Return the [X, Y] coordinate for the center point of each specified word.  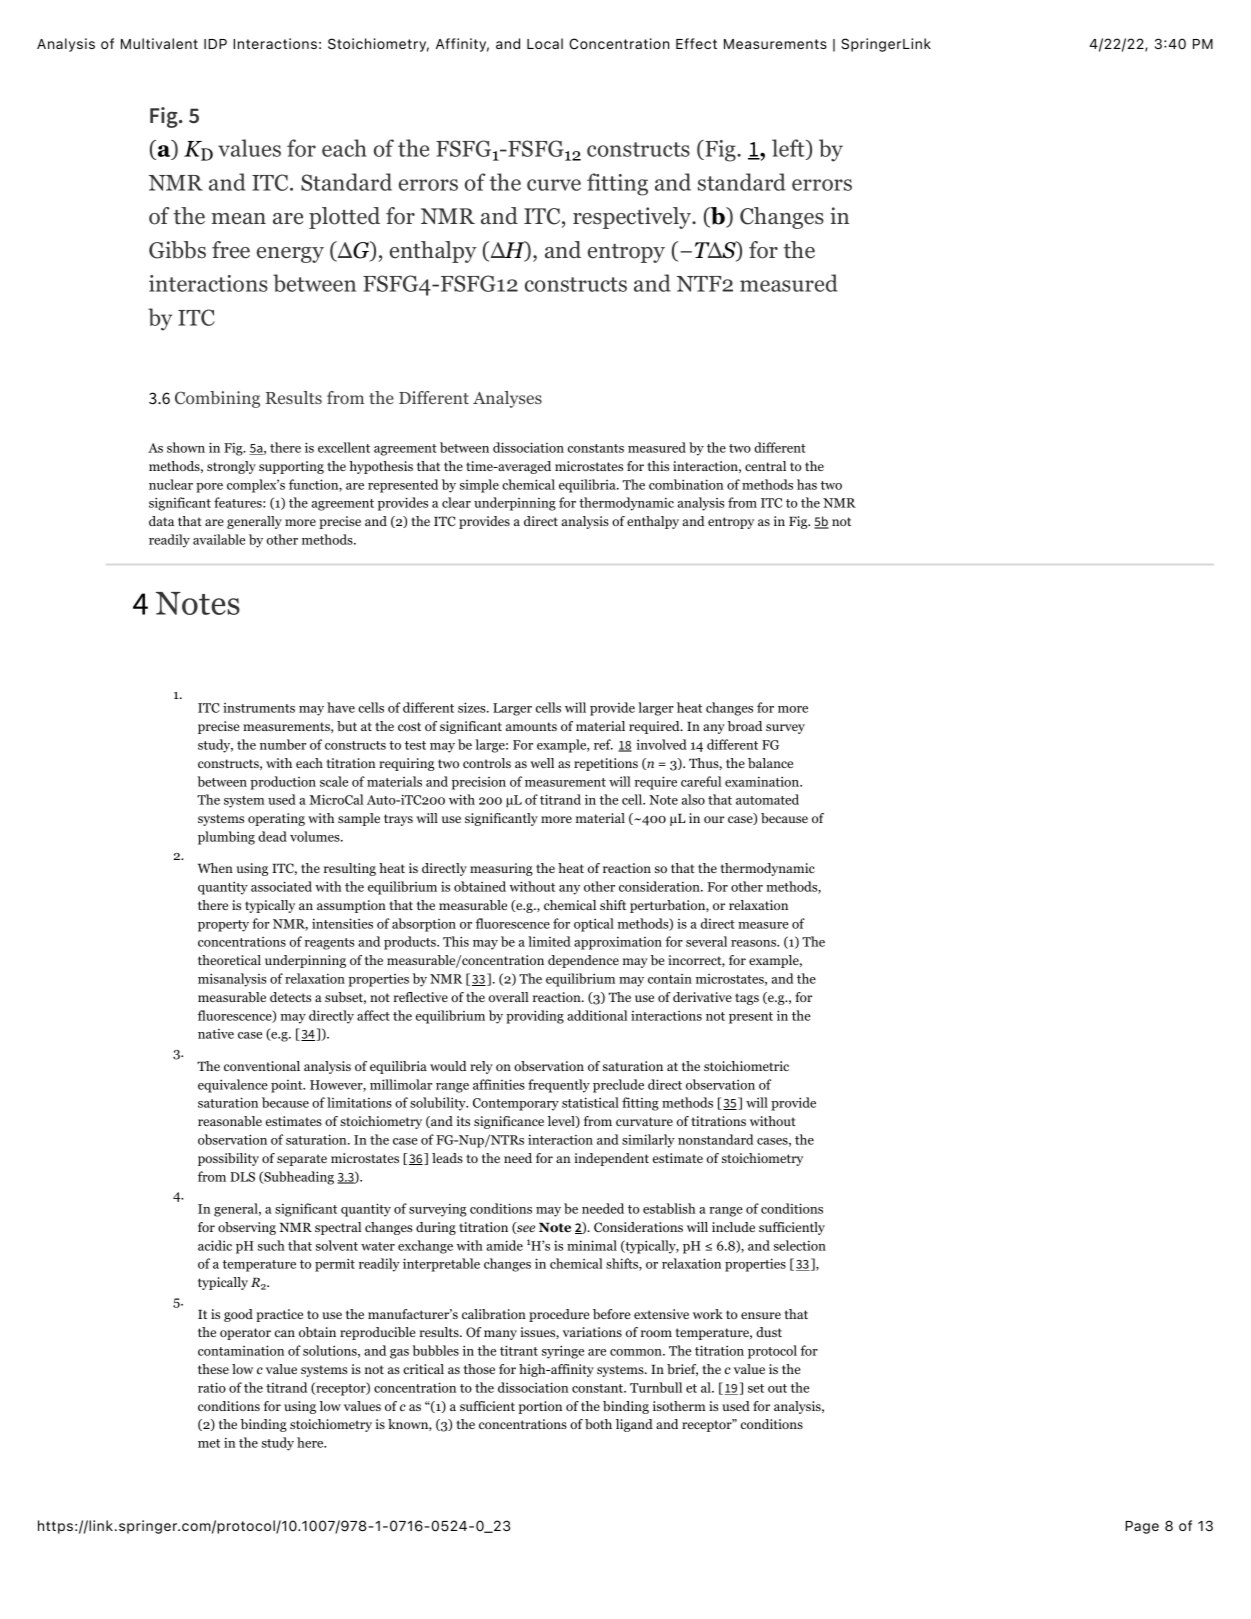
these [213, 1369]
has [807, 484]
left [789, 149]
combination [686, 484]
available [219, 539]
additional [597, 1015]
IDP [215, 44]
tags [747, 999]
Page [1142, 1527]
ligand [634, 1425]
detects [290, 997]
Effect [696, 43]
